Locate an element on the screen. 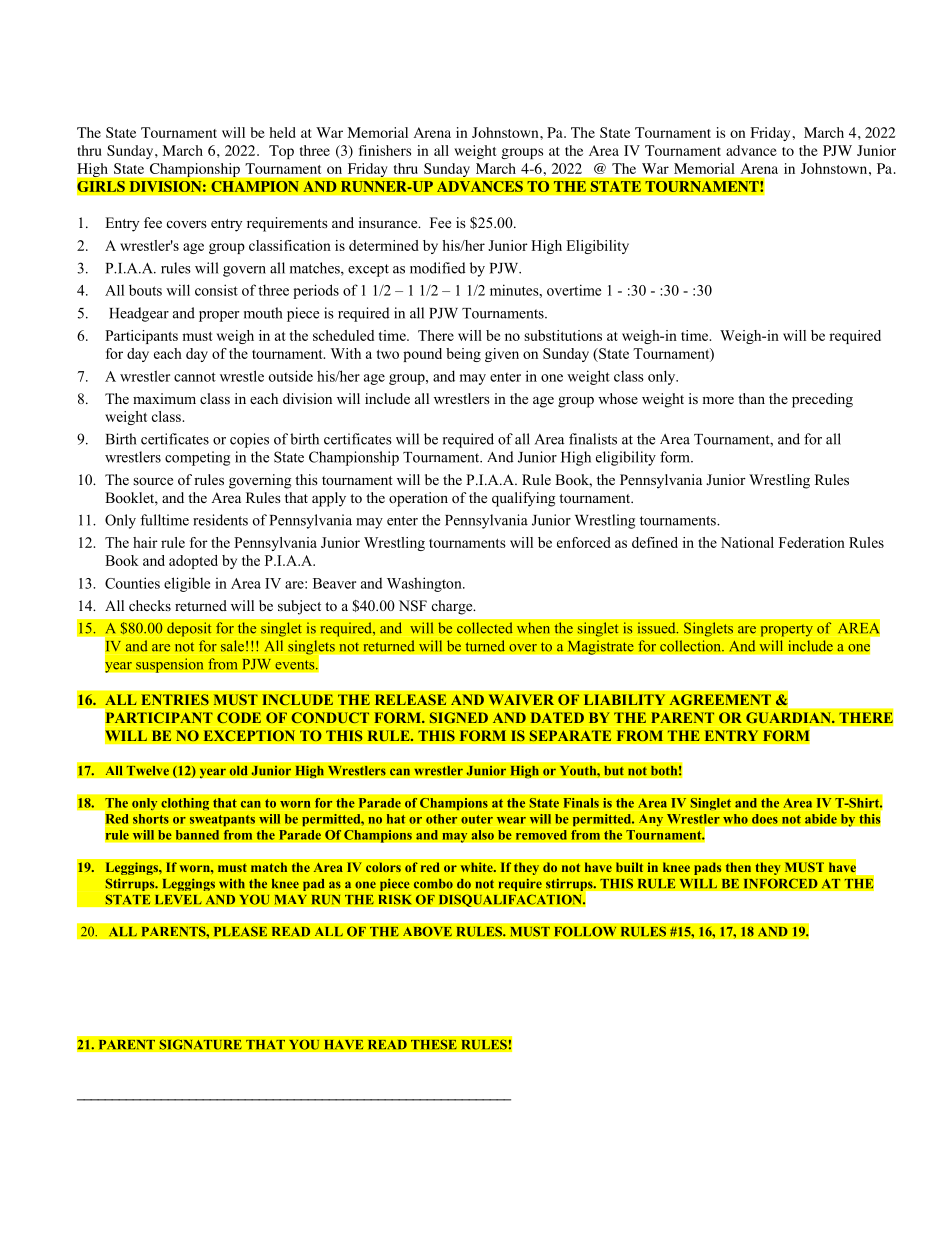 This screenshot has height=1233, width=952. Top is located at coordinates (281, 152).
